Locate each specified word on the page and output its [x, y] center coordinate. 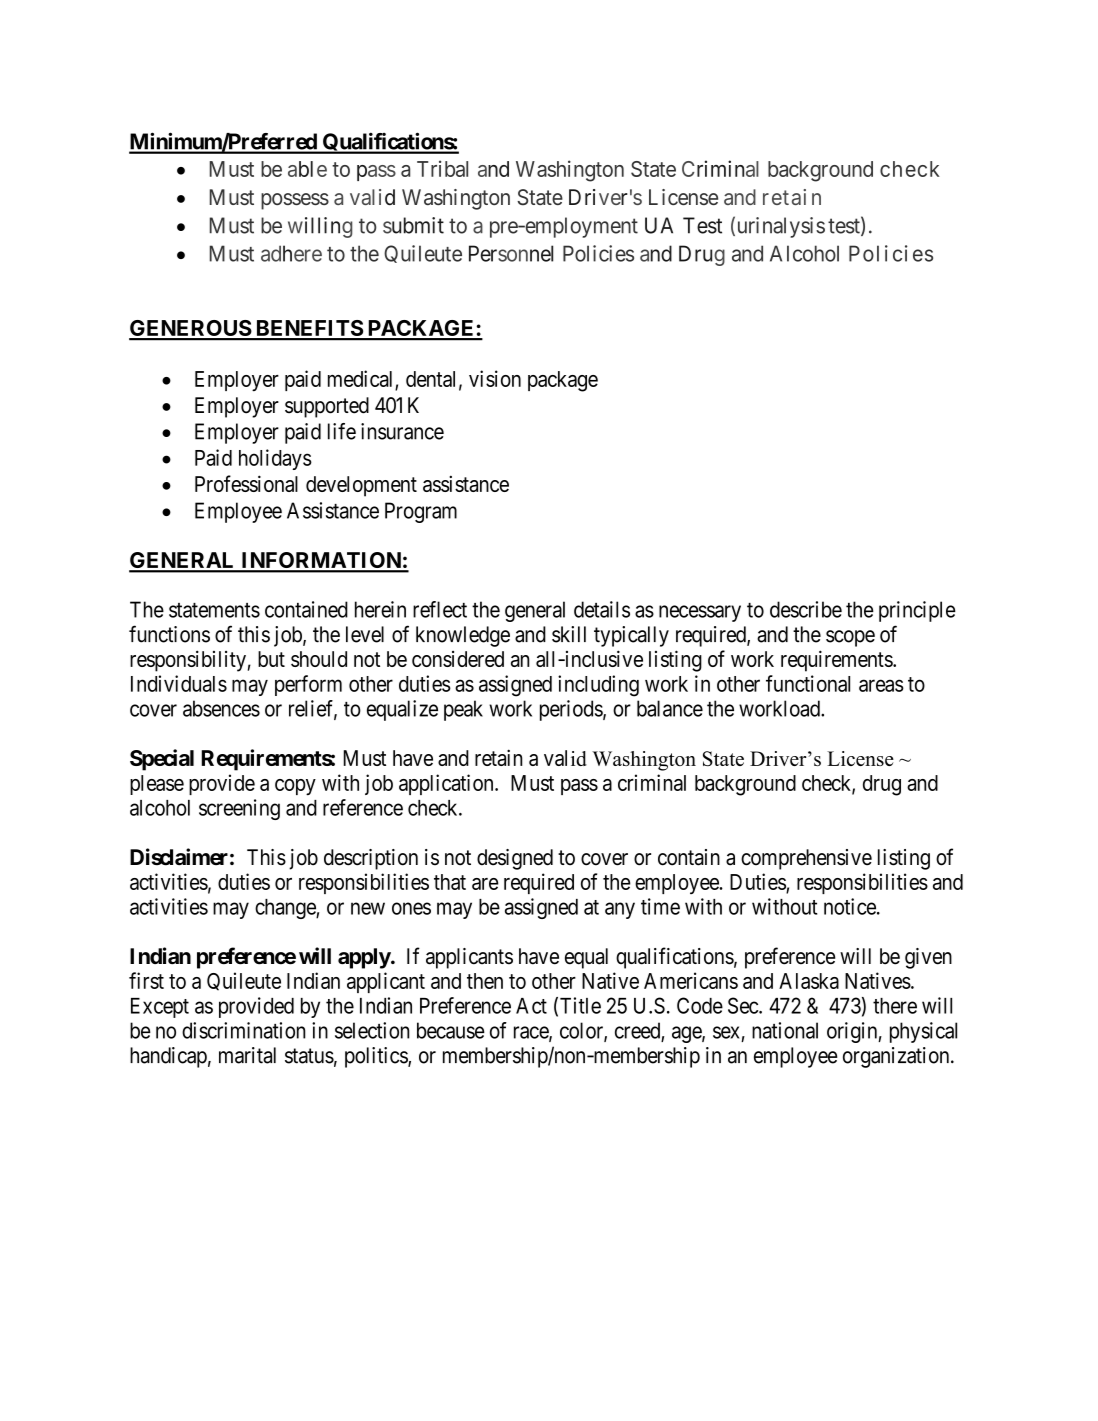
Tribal [442, 168]
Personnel [511, 253]
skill [569, 634]
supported [327, 407]
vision [495, 378]
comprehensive [806, 859]
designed [515, 859]
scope [850, 638]
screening [239, 809]
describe [806, 609]
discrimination [244, 1030]
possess [295, 201]
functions [169, 634]
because [451, 1030]
